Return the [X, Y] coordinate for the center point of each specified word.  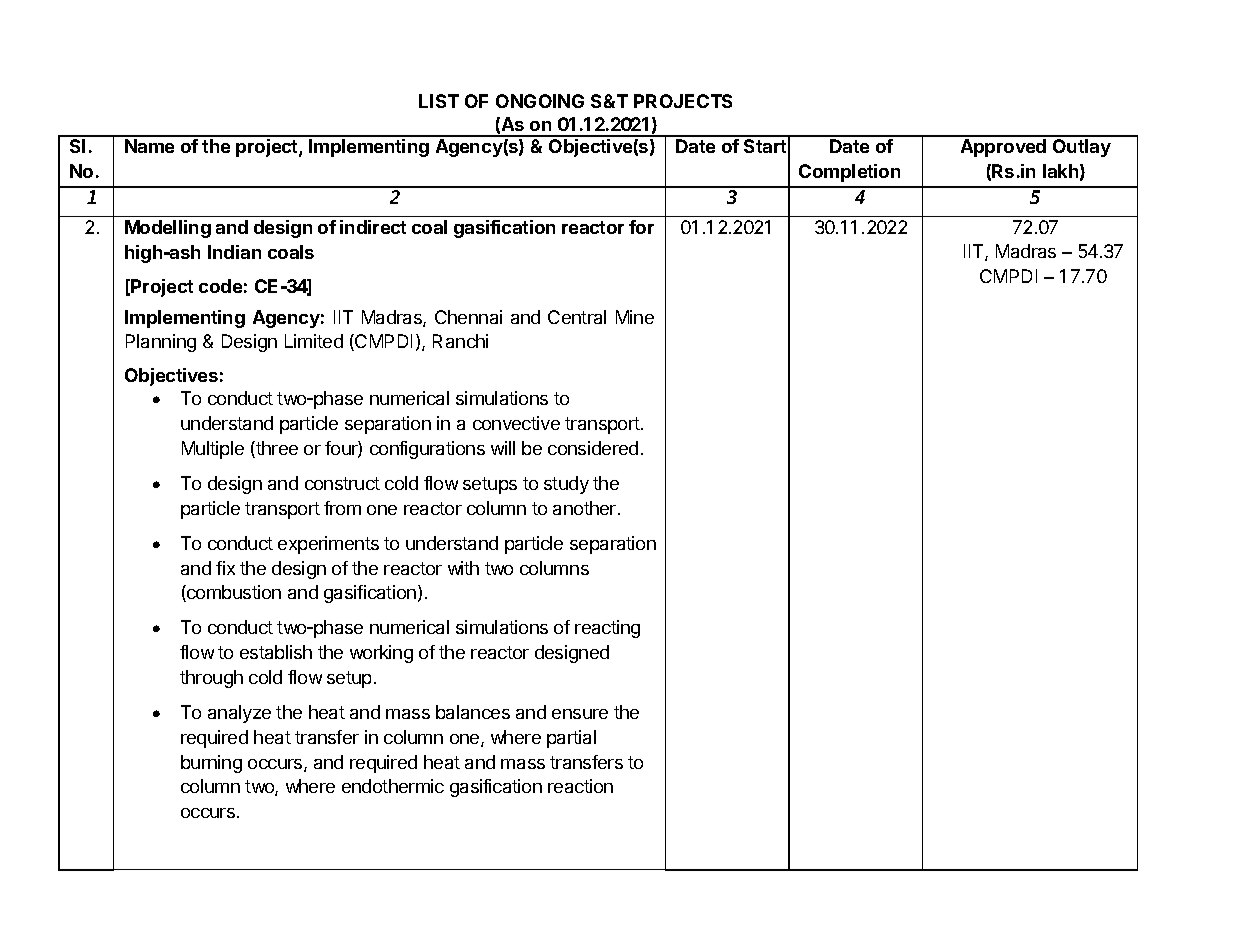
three [276, 449]
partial [571, 739]
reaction [580, 786]
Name [149, 146]
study [566, 485]
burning [211, 764]
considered [593, 448]
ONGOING [540, 101]
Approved [1003, 148]
